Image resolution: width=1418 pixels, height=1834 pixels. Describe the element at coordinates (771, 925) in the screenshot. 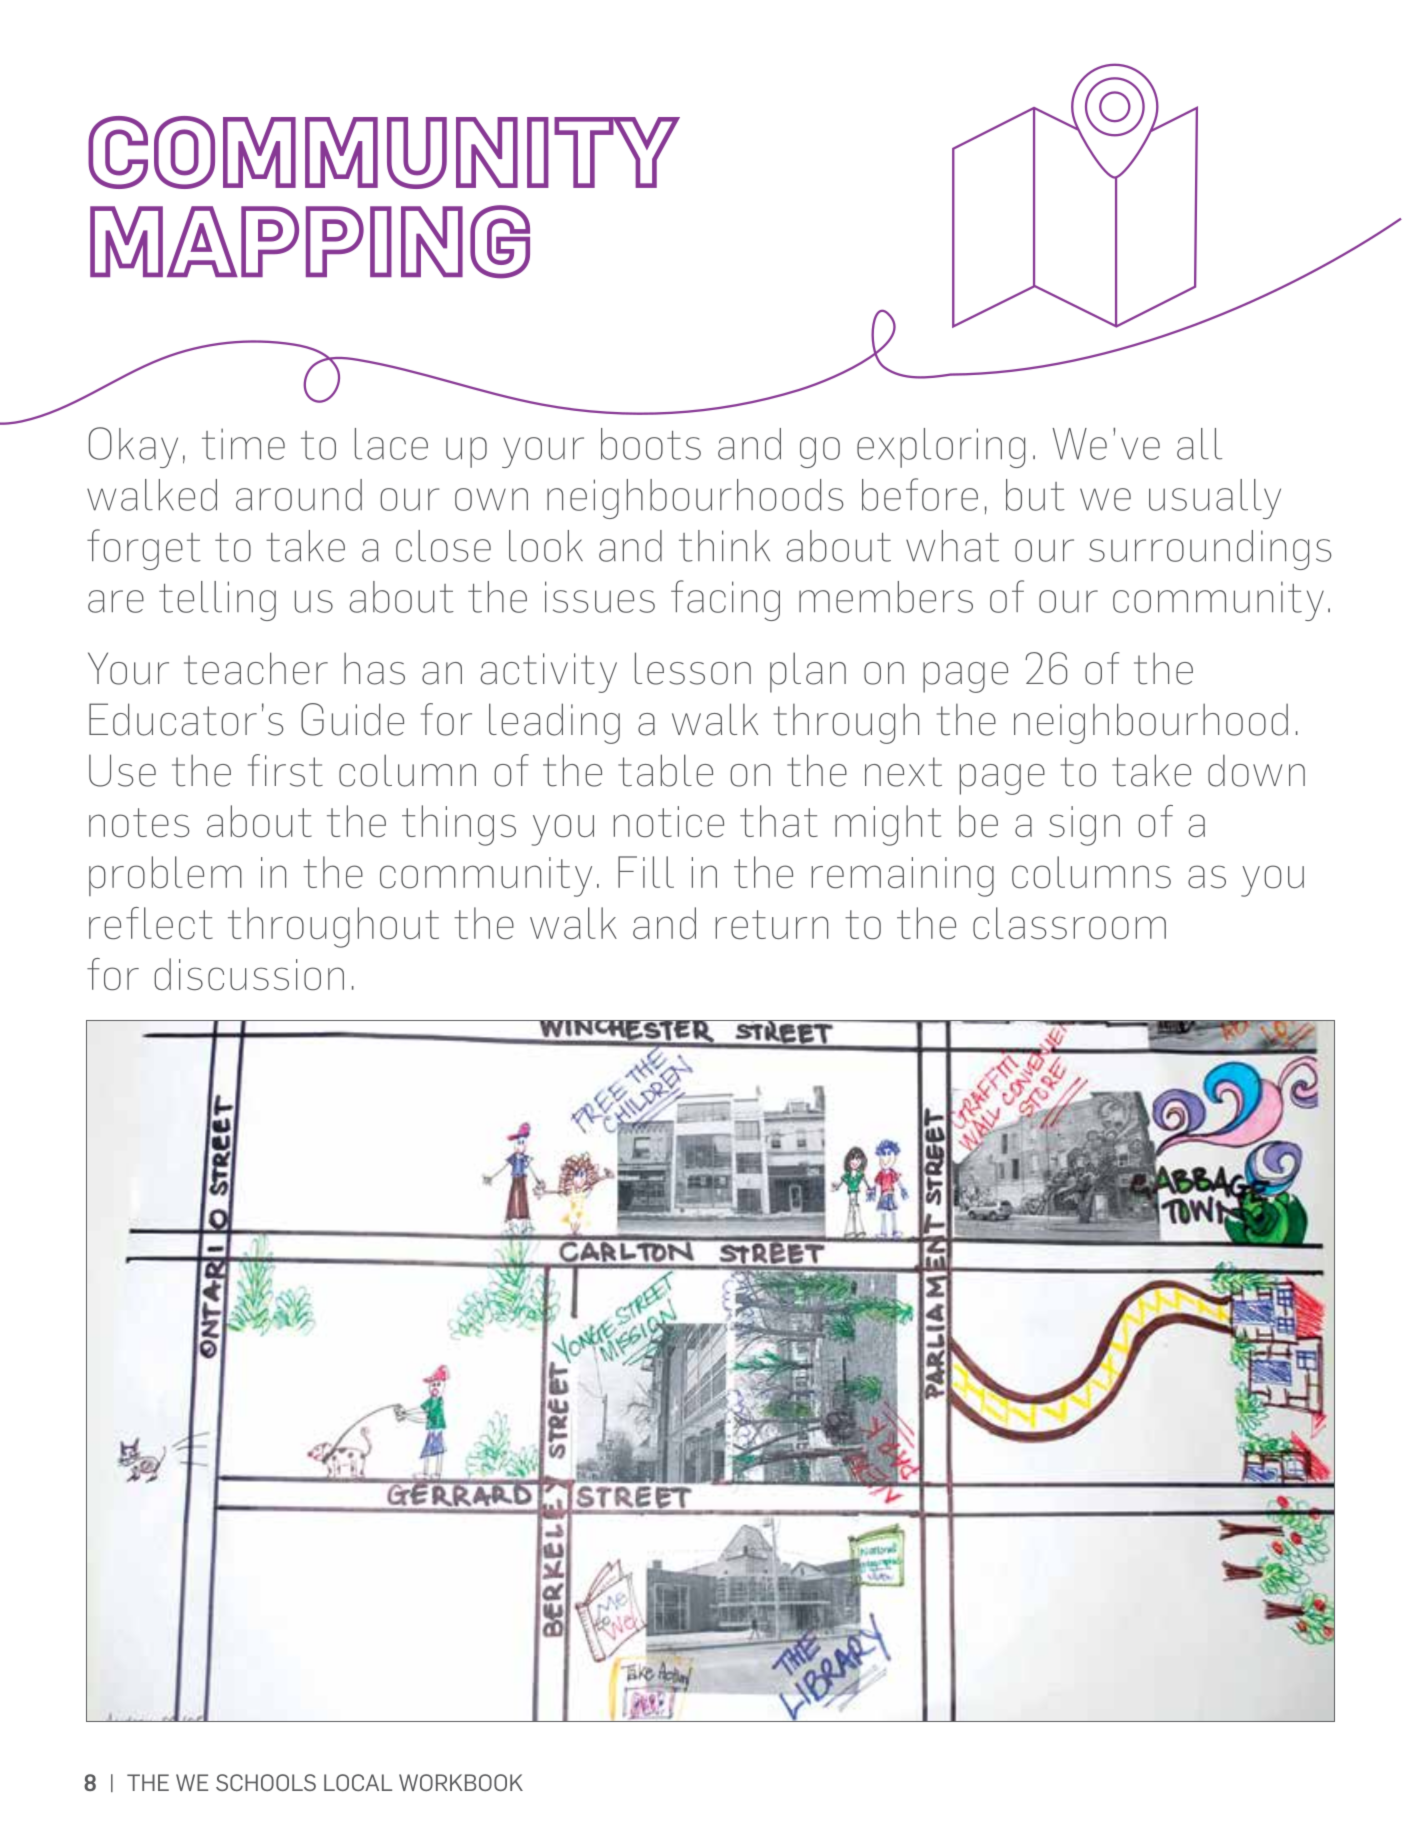

I see `return` at that location.
